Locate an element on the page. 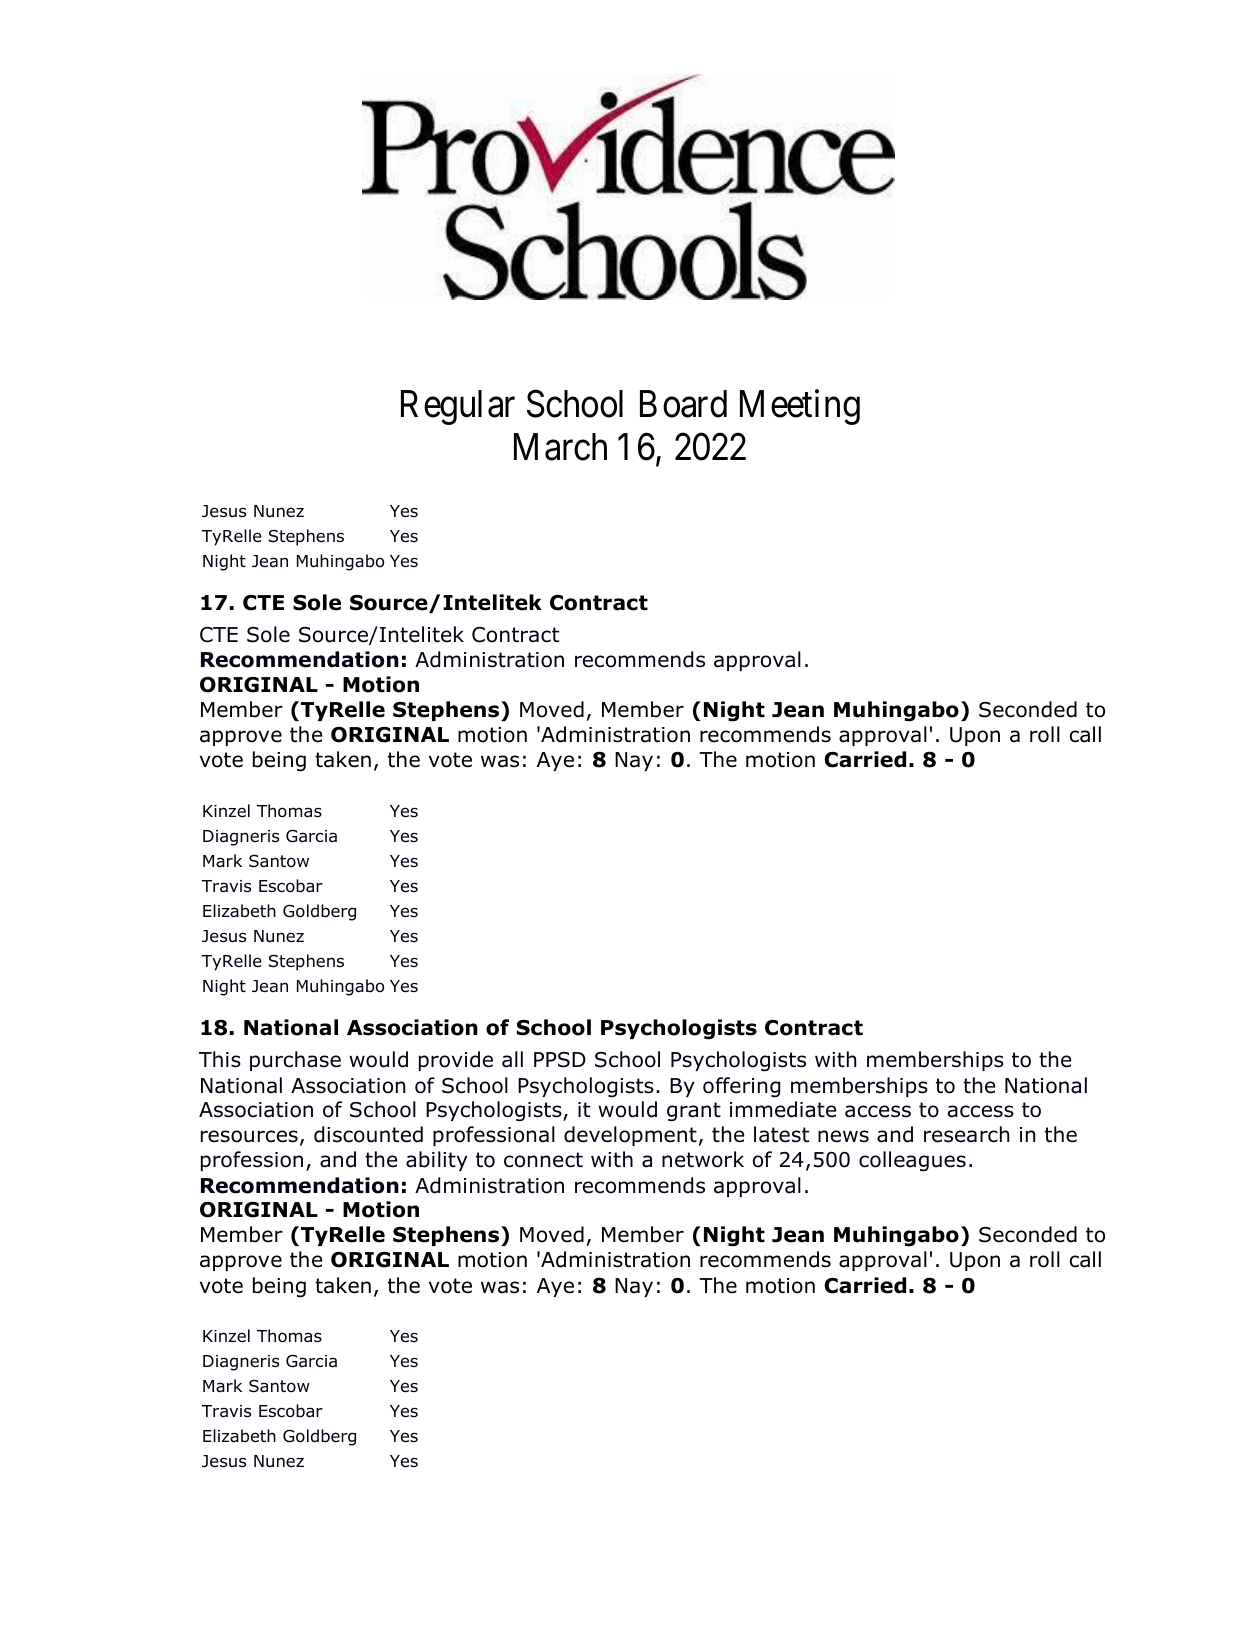 This document has width=1259, height=1629. purchase is located at coordinates (295, 1061).
